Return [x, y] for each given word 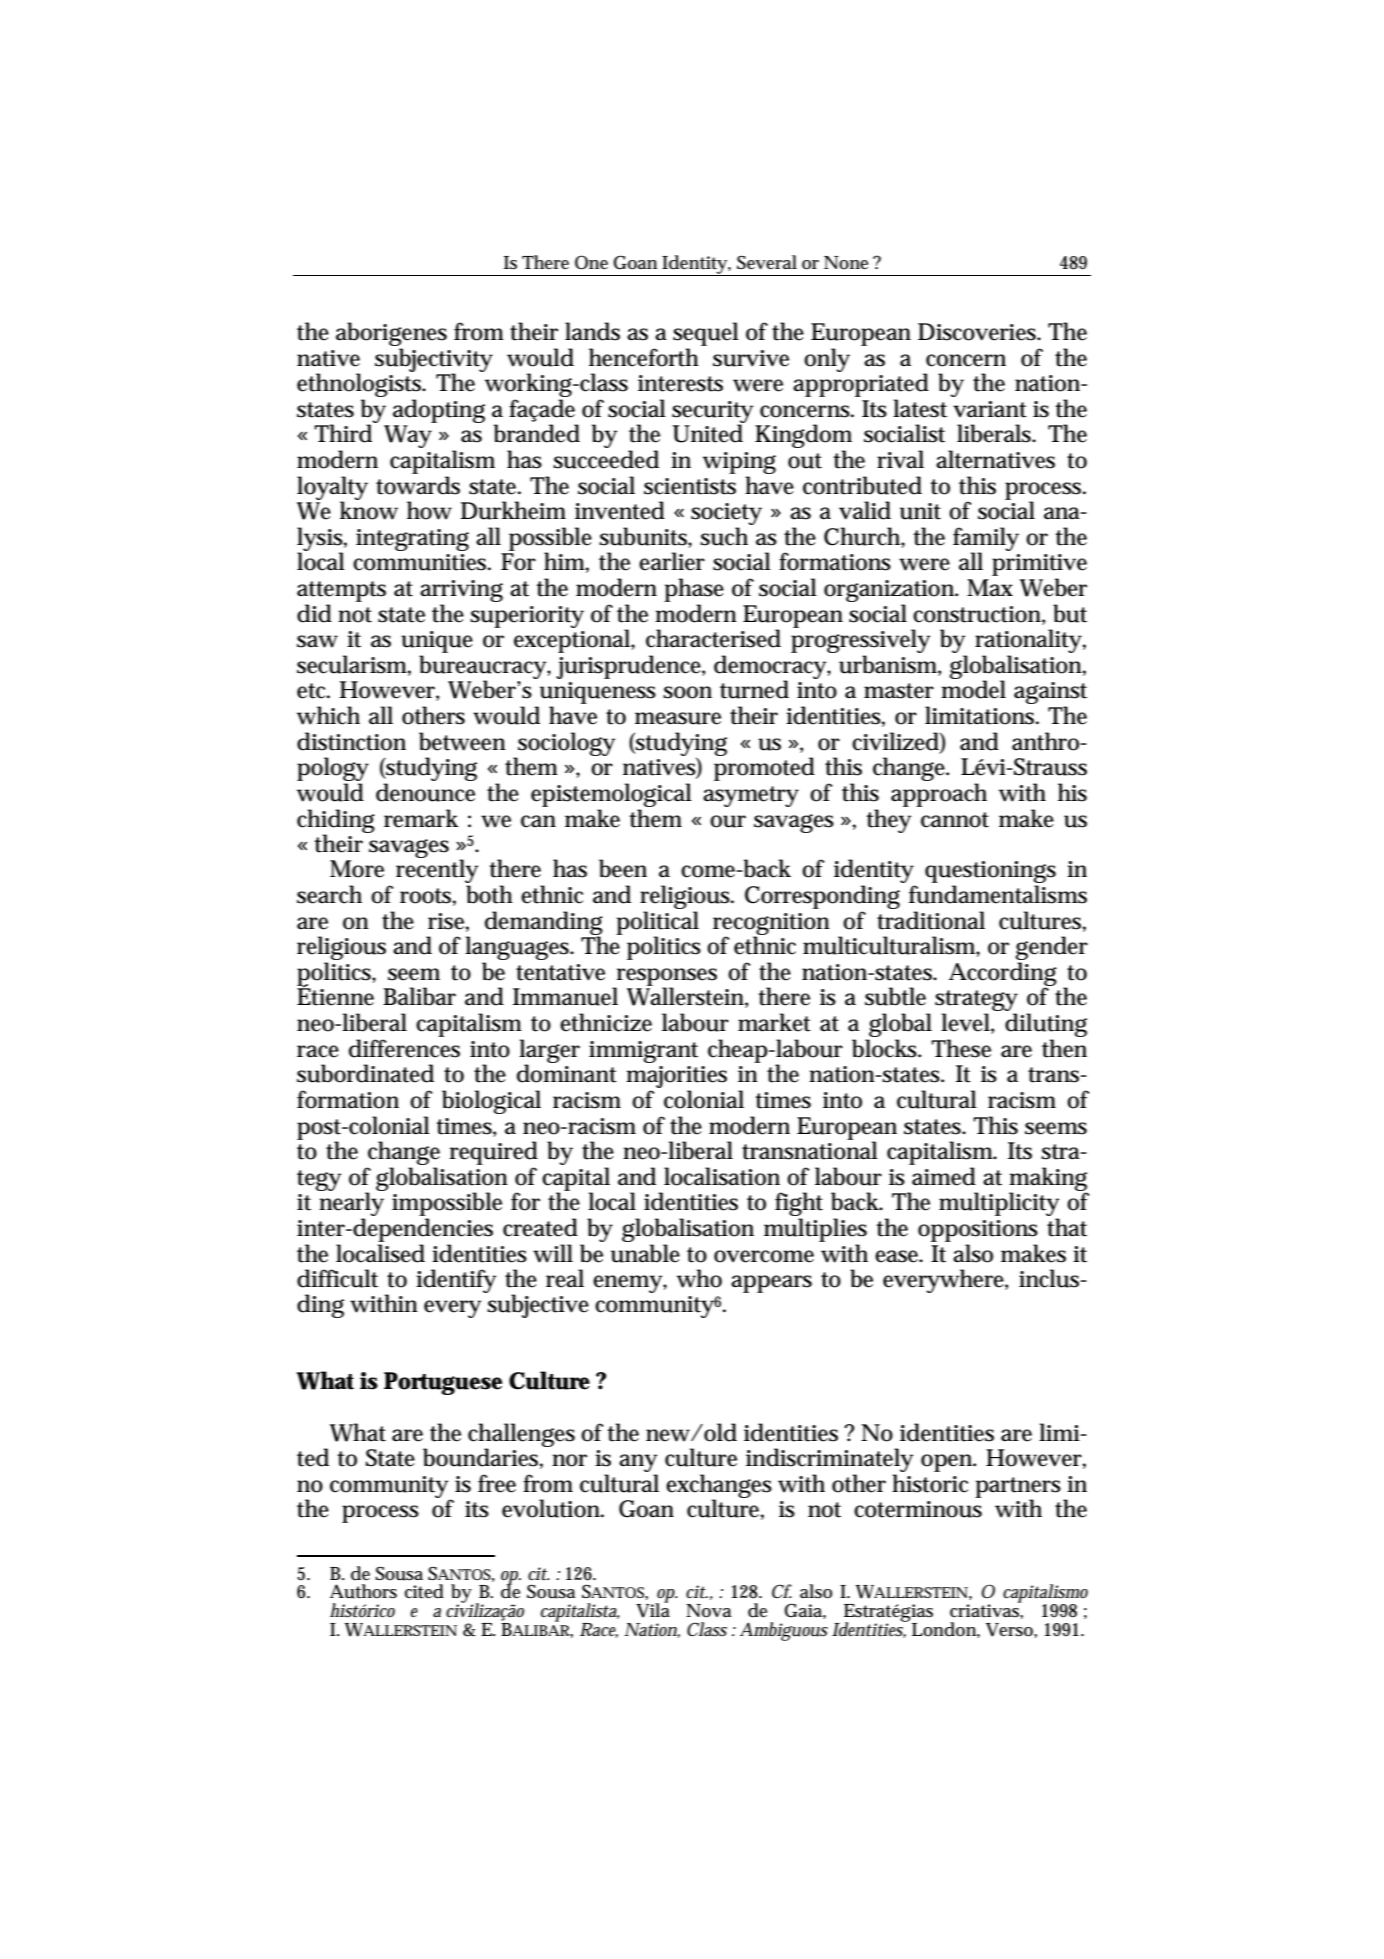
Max [990, 588]
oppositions [978, 1231]
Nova [709, 1611]
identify [456, 1281]
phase [694, 590]
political [657, 924]
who [699, 1278]
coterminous [918, 1509]
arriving [461, 591]
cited [424, 1591]
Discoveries [978, 332]
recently [437, 872]
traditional [931, 920]
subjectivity [434, 361]
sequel [706, 334]
